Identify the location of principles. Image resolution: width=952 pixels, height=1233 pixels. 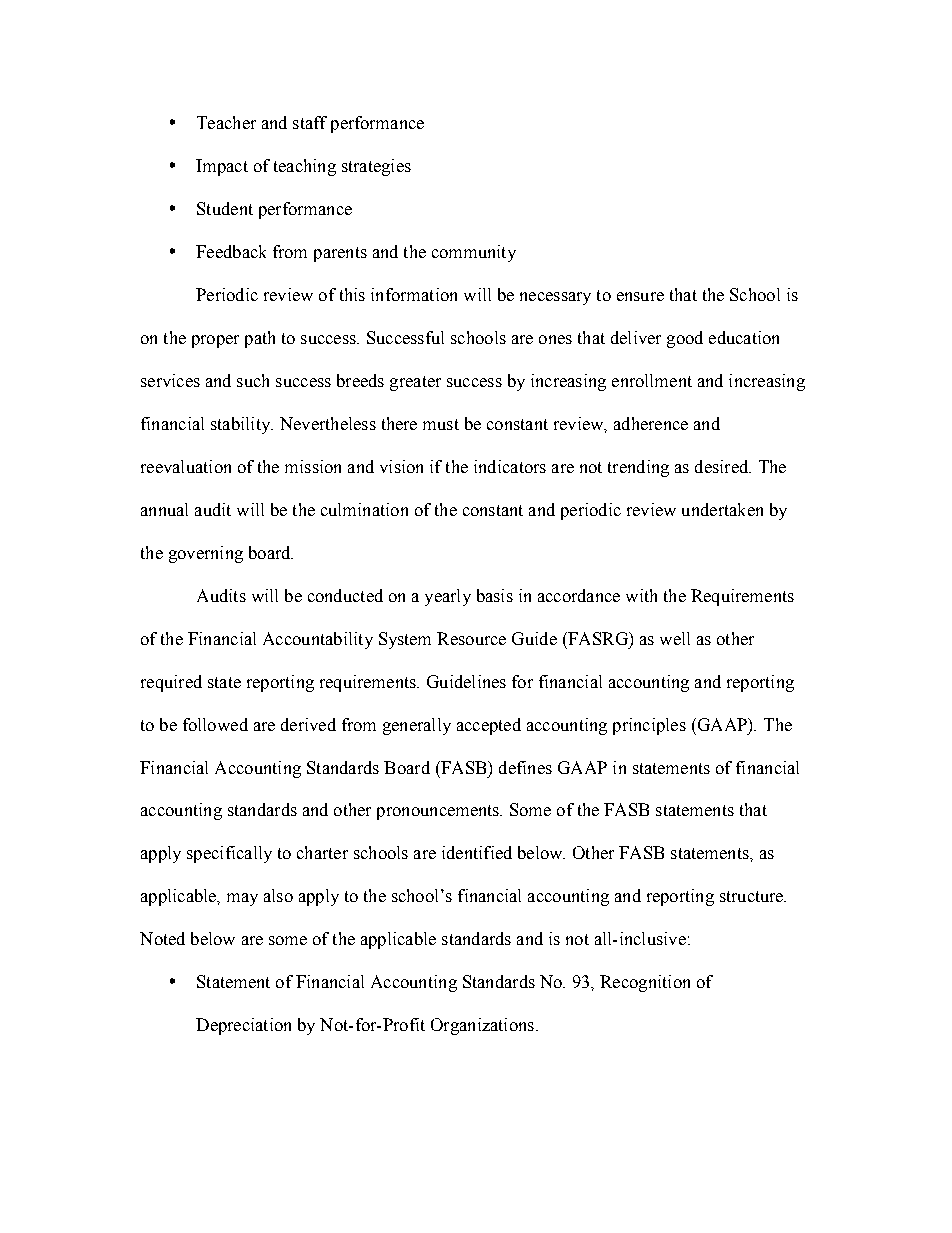
(649, 726).
